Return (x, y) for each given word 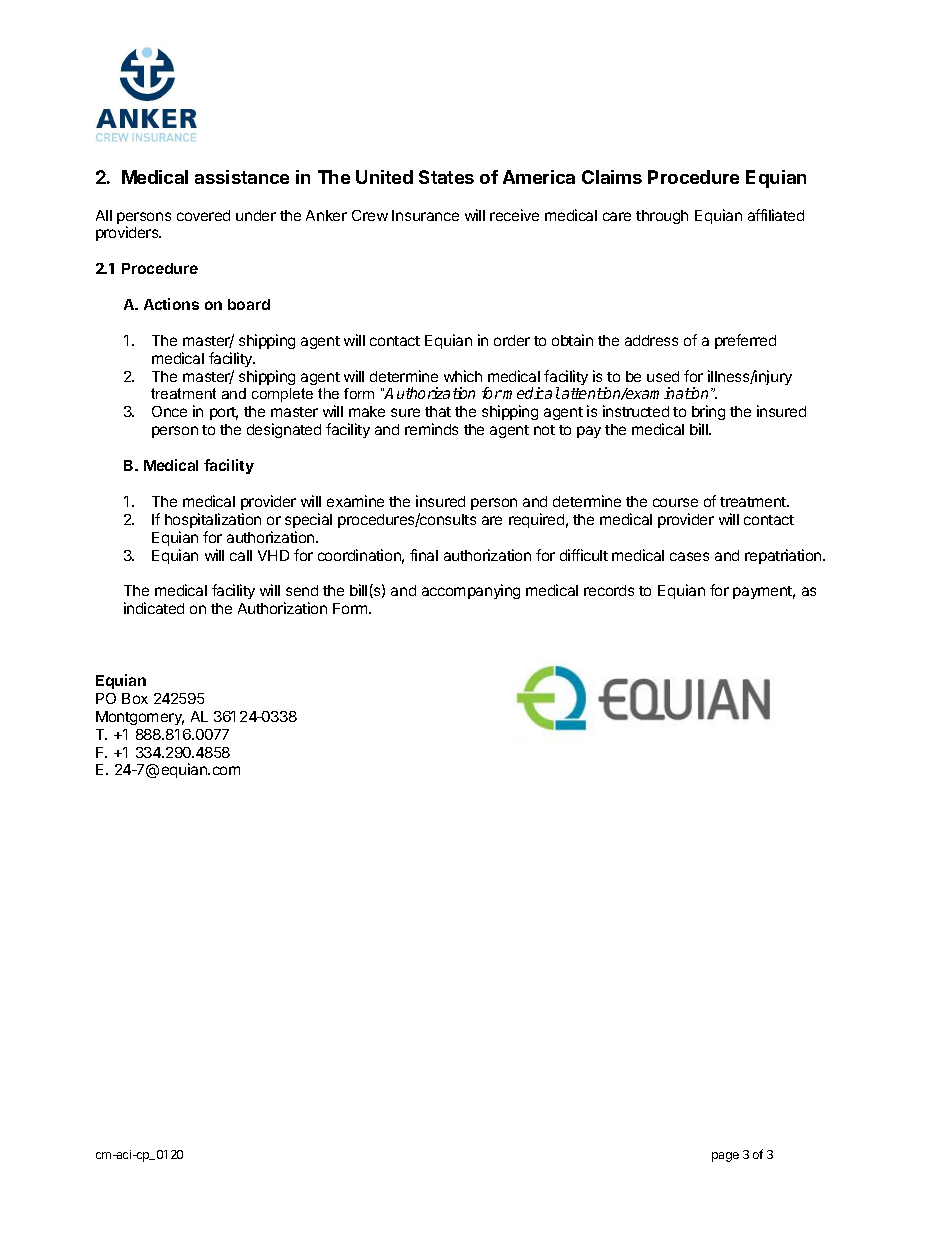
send (302, 590)
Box (135, 698)
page (725, 1157)
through (662, 217)
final (424, 555)
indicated (154, 608)
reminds (431, 429)
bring (708, 414)
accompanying (471, 591)
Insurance (425, 215)
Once (169, 411)
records (609, 590)
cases (689, 556)
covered (203, 215)
